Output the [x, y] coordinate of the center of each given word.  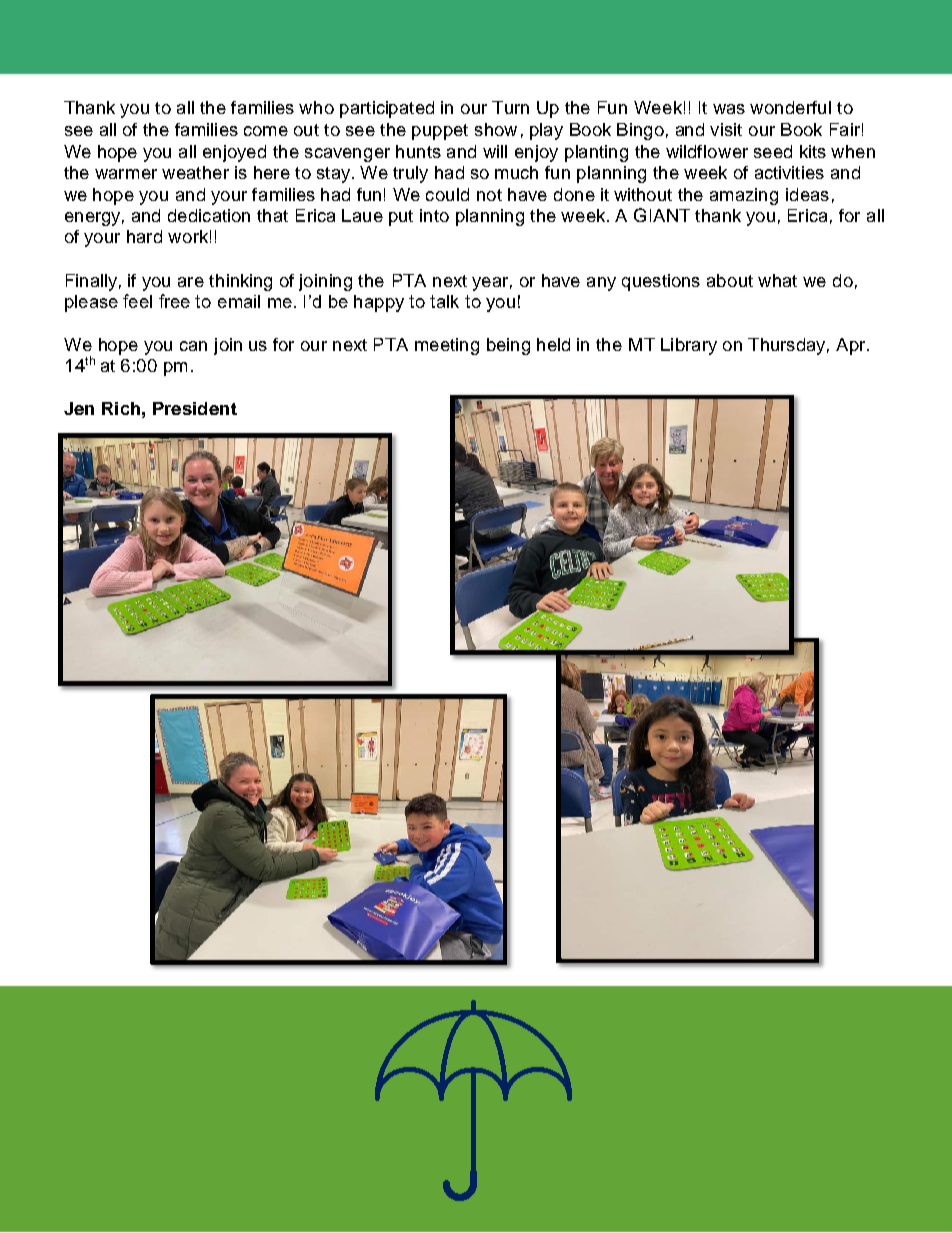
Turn [510, 107]
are [191, 282]
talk [444, 301]
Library [689, 346]
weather [195, 172]
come [266, 131]
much [516, 172]
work [188, 236]
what [777, 280]
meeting [447, 346]
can [193, 346]
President [195, 408]
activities [789, 172]
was [729, 109]
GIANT [662, 215]
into [434, 215]
